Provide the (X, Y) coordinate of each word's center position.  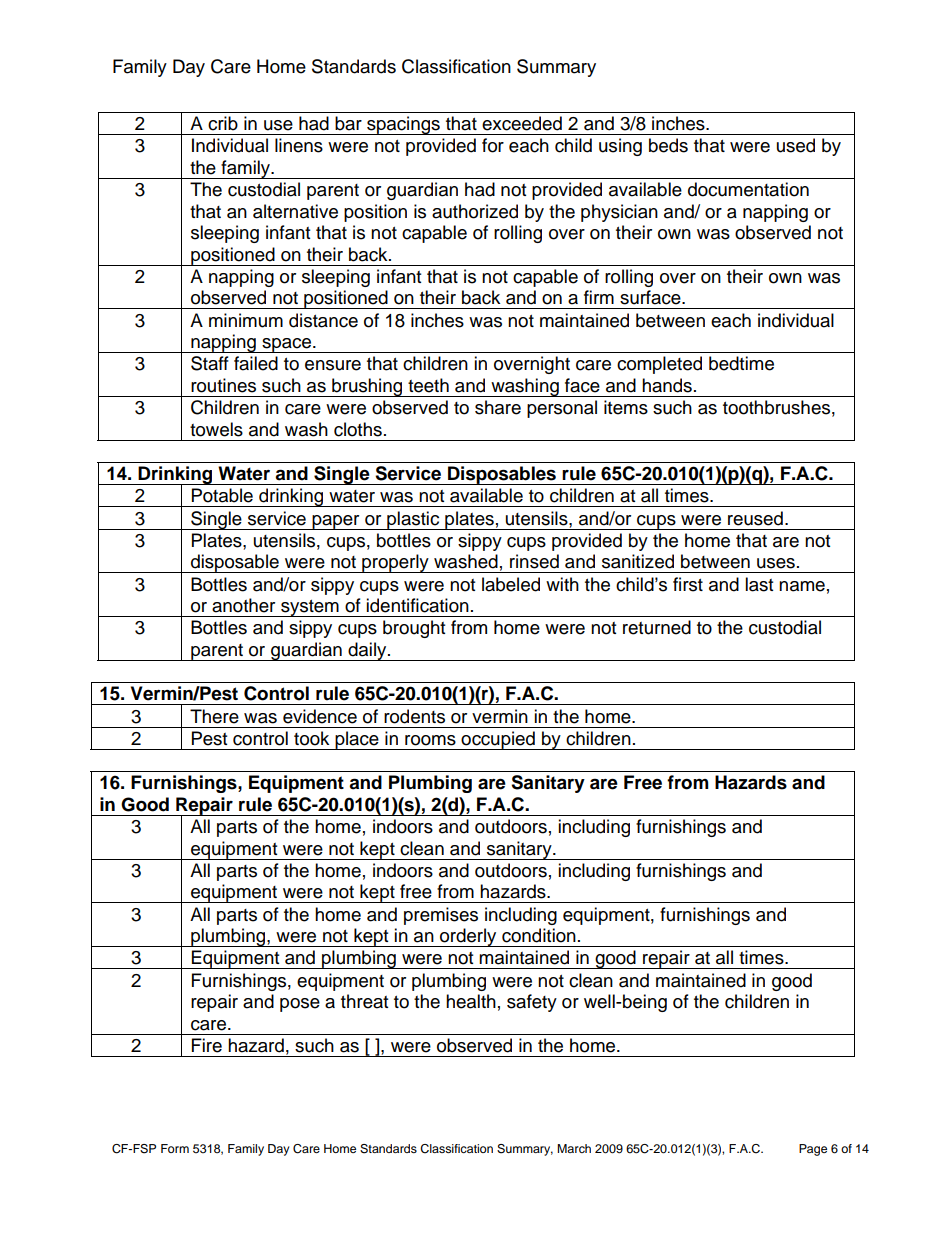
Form (175, 1148)
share (498, 407)
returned (657, 627)
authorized (475, 211)
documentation (748, 189)
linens (299, 145)
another (243, 605)
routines (223, 385)
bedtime (741, 363)
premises (441, 916)
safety (532, 1003)
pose (300, 1005)
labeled (511, 584)
